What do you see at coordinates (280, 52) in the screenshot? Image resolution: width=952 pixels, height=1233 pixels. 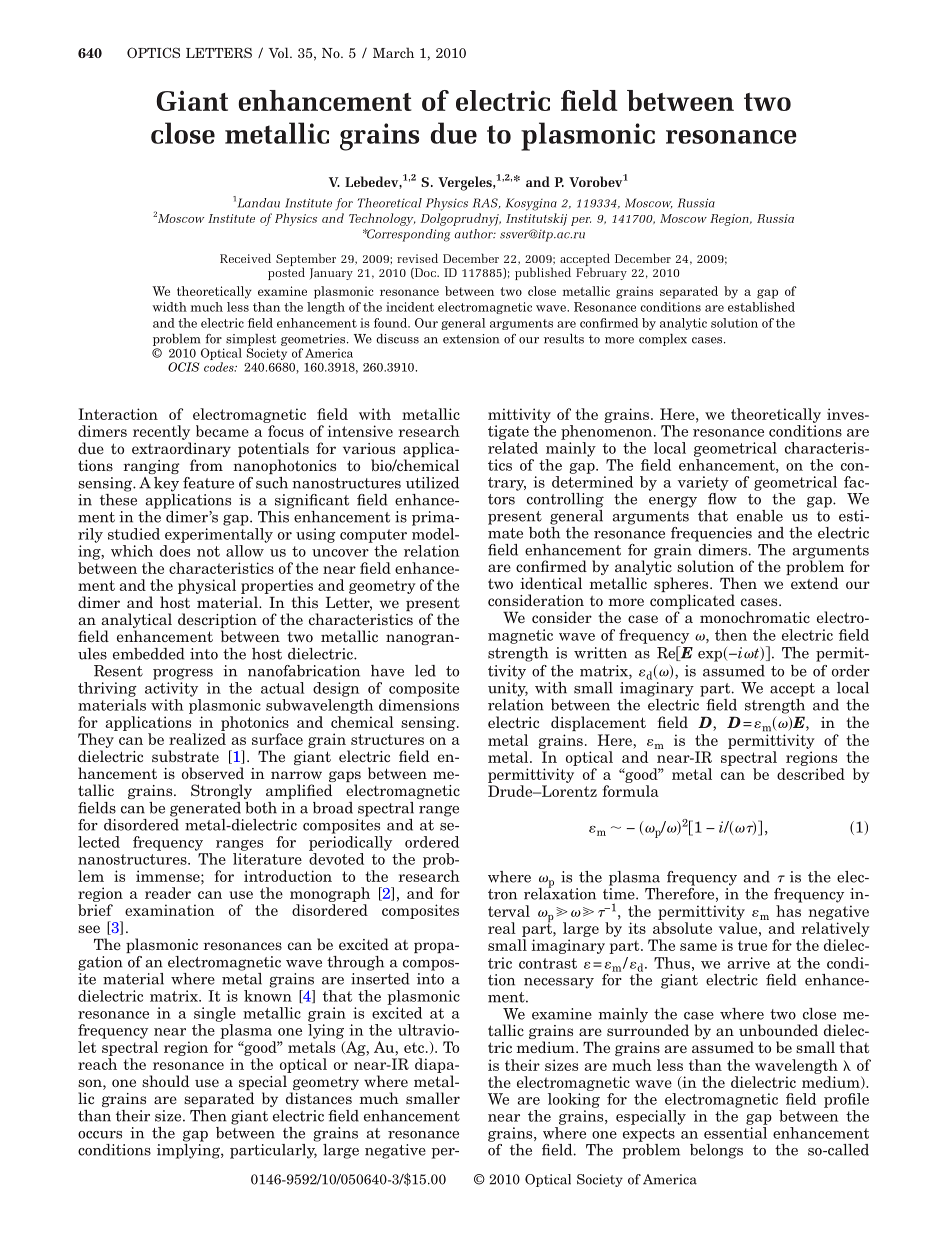 I see `Vol` at bounding box center [280, 52].
